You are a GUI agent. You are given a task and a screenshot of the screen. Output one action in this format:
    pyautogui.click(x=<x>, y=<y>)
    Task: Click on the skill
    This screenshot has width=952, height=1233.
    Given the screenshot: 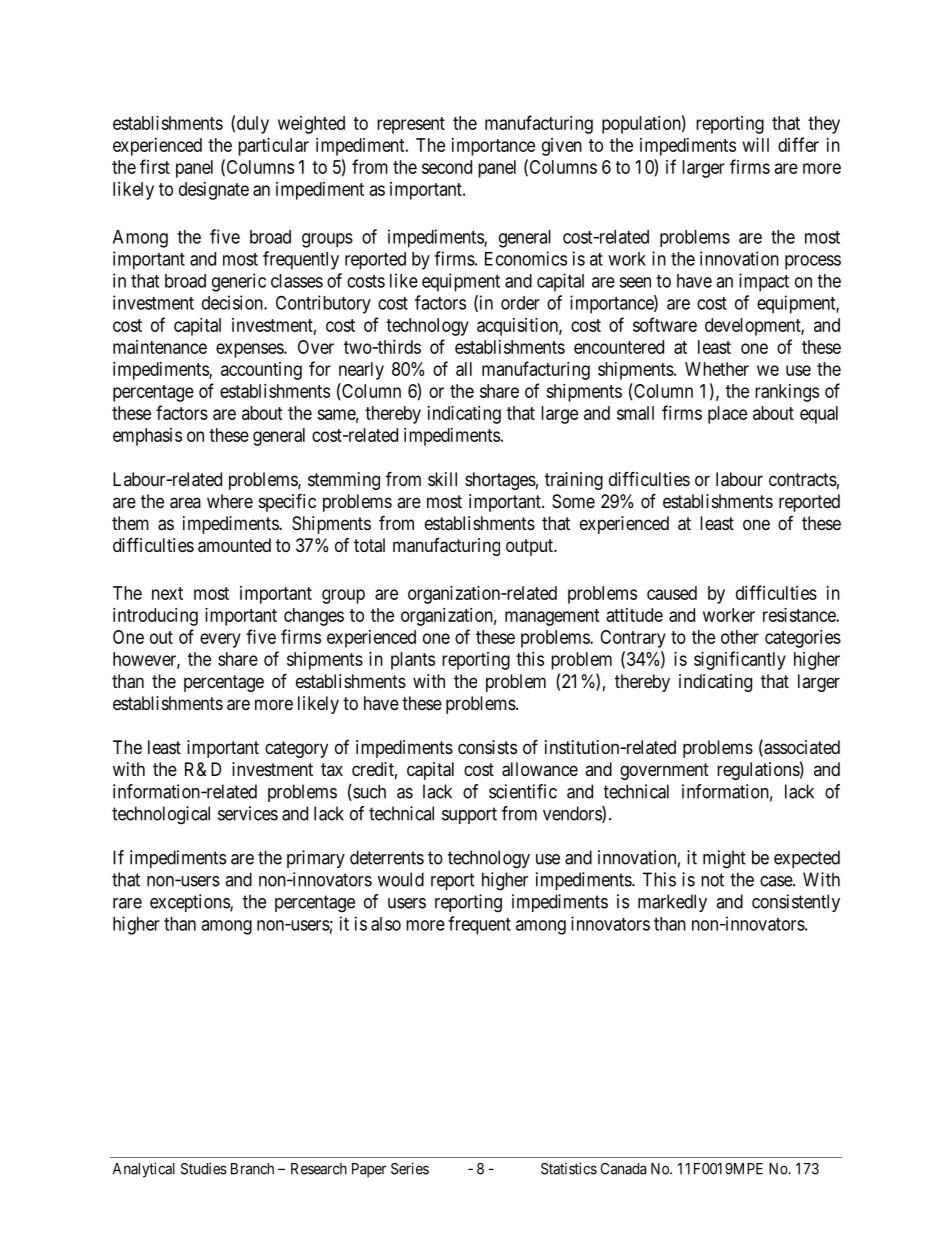 What is the action you would take?
    pyautogui.click(x=442, y=479)
